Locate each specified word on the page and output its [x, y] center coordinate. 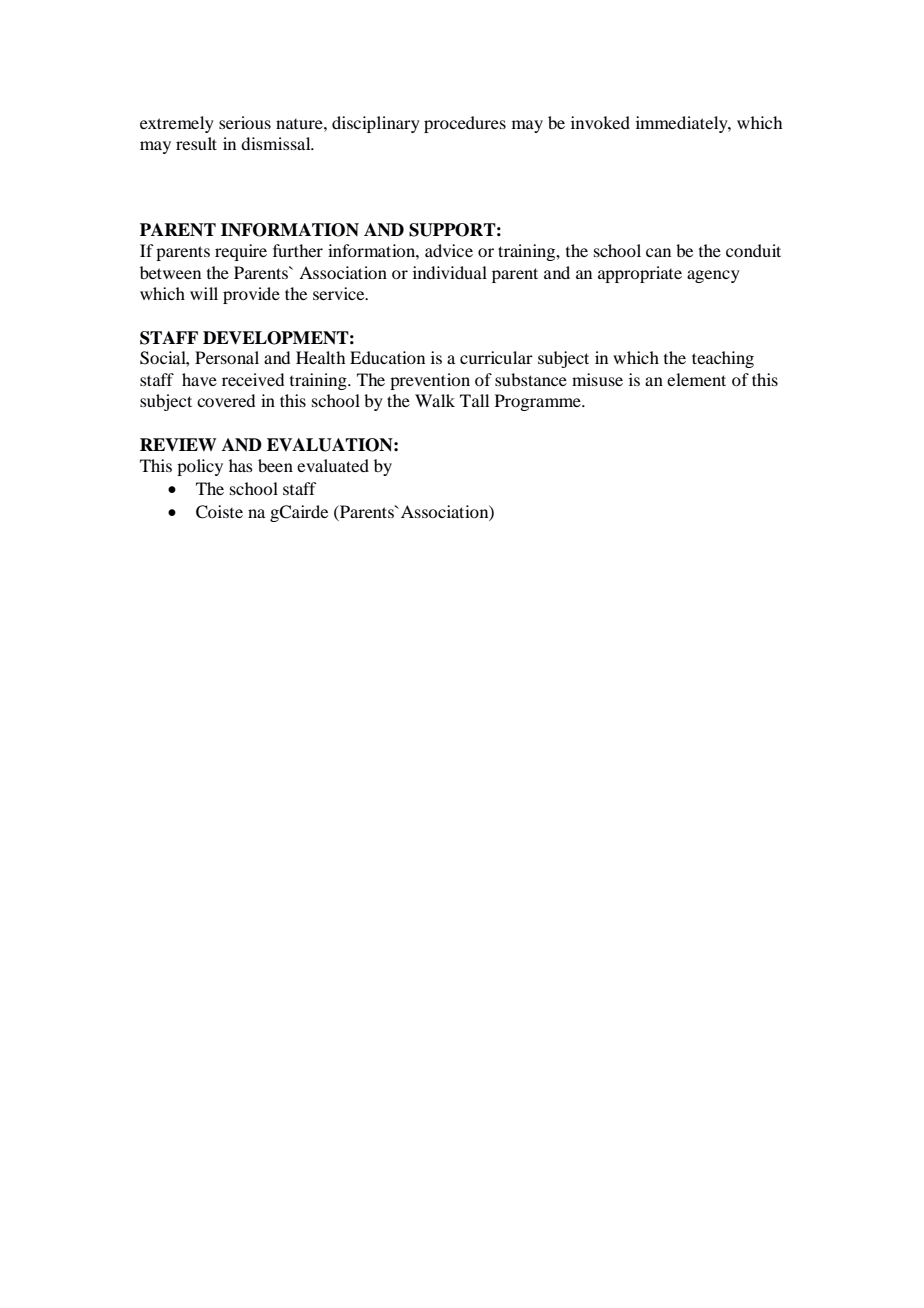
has [241, 465]
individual [450, 272]
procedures [465, 124]
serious [245, 122]
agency [713, 276]
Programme [539, 402]
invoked [600, 122]
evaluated [333, 465]
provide [251, 295]
